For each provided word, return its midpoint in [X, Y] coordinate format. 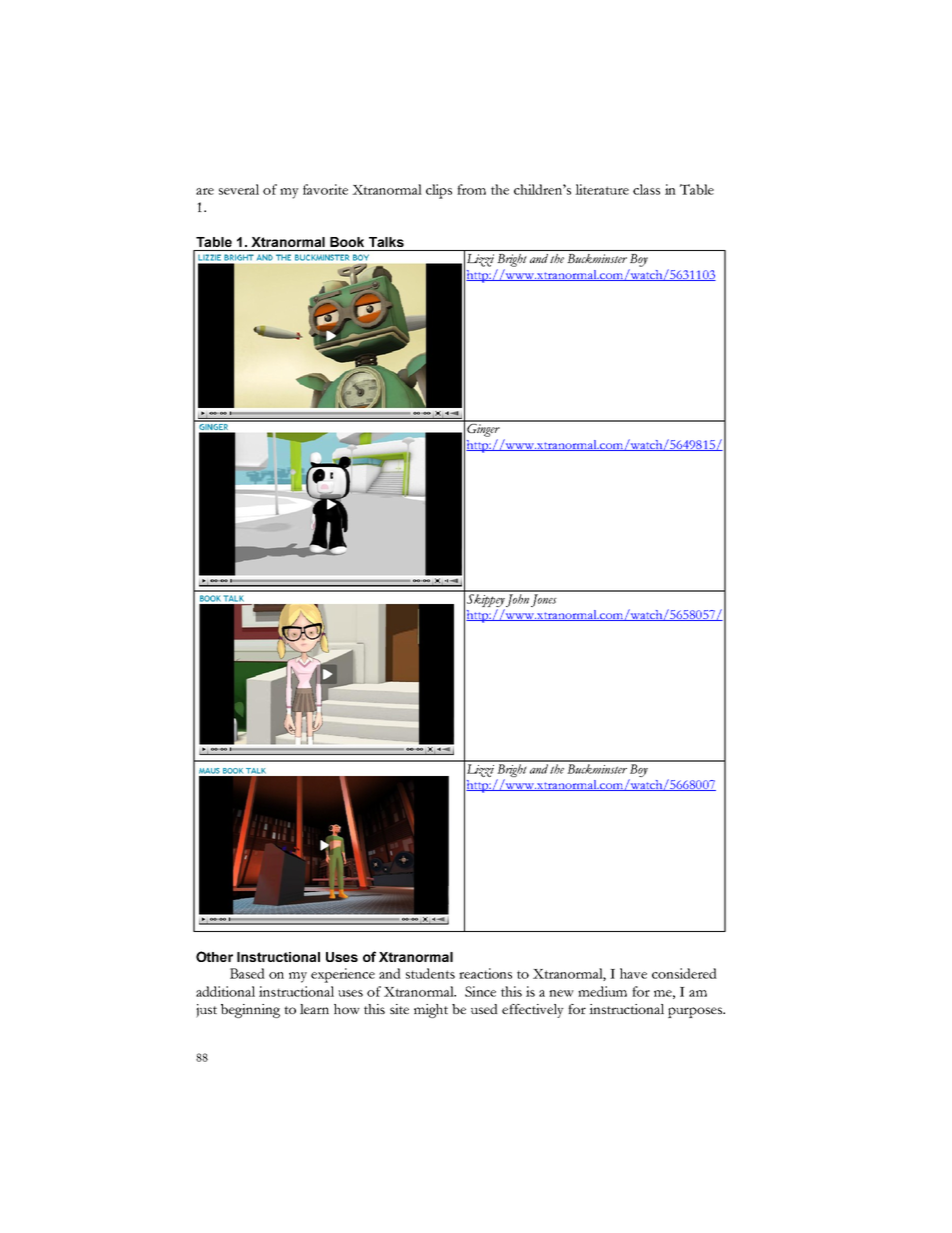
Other [214, 956]
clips [439, 191]
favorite [325, 189]
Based [247, 973]
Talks [386, 242]
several [239, 189]
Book [347, 242]
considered [684, 973]
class [646, 189]
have [633, 973]
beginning [250, 1011]
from [471, 189]
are [205, 191]
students [430, 973]
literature [602, 189]
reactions [485, 973]
